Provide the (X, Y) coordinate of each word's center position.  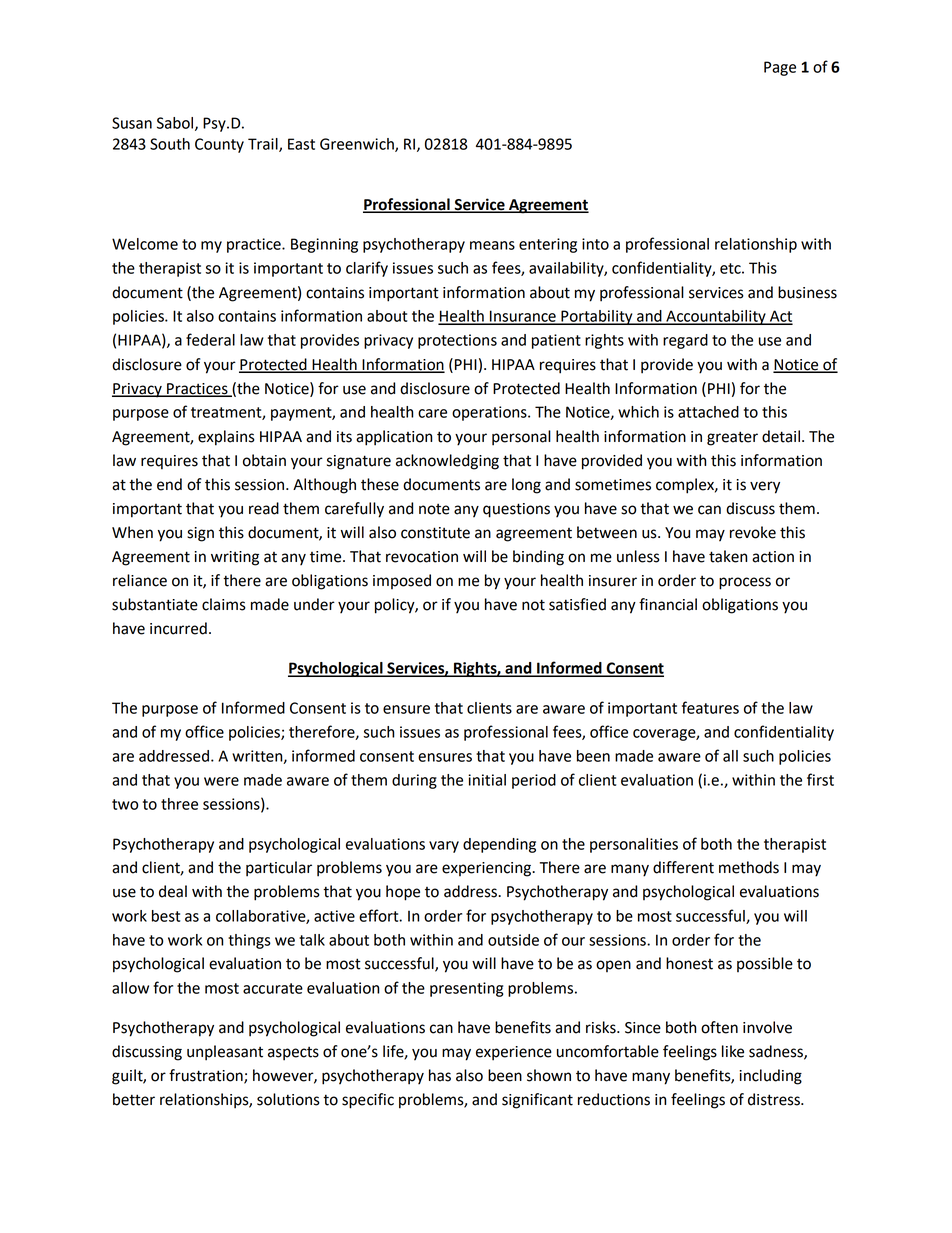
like (733, 1051)
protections (457, 341)
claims (224, 604)
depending (499, 845)
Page (780, 68)
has (440, 1075)
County (219, 145)
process (745, 583)
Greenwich (358, 145)
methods (749, 867)
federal (210, 339)
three (179, 804)
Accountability (716, 317)
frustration (207, 1076)
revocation (422, 557)
